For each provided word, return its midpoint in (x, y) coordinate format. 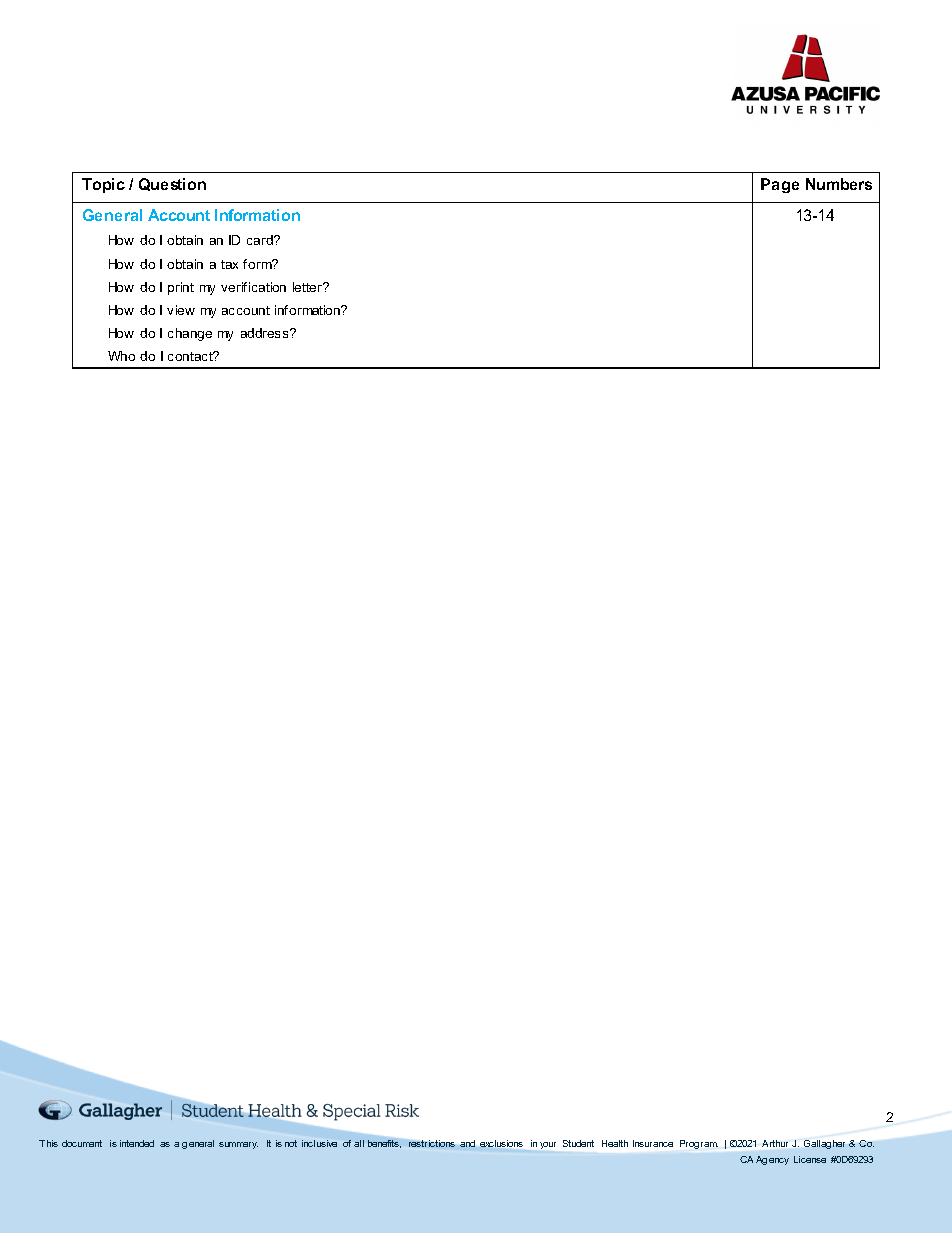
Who (121, 356)
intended (137, 1143)
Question (172, 184)
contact (191, 356)
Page (780, 185)
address (266, 333)
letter (308, 287)
